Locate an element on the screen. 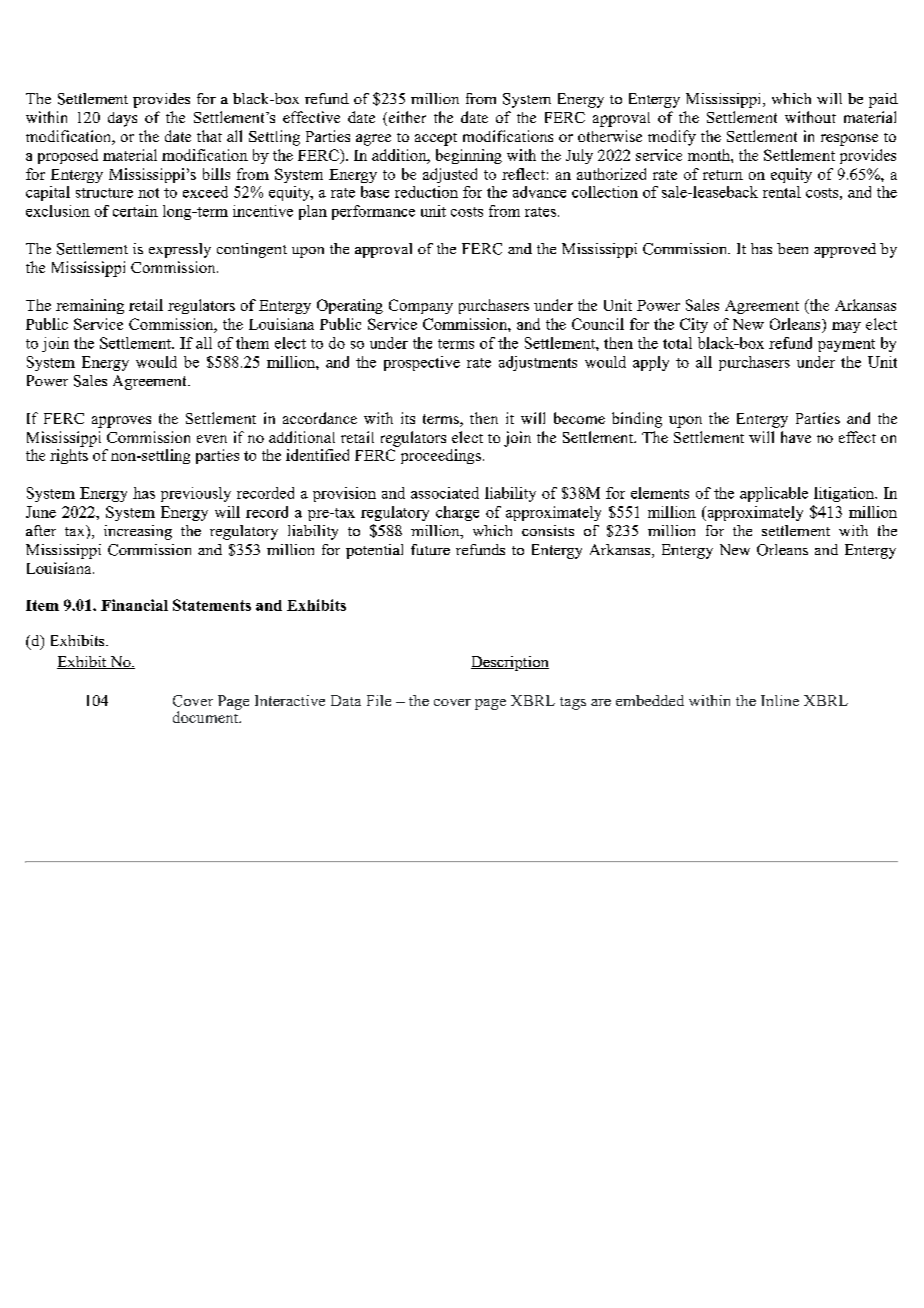  File is located at coordinates (379, 700).
